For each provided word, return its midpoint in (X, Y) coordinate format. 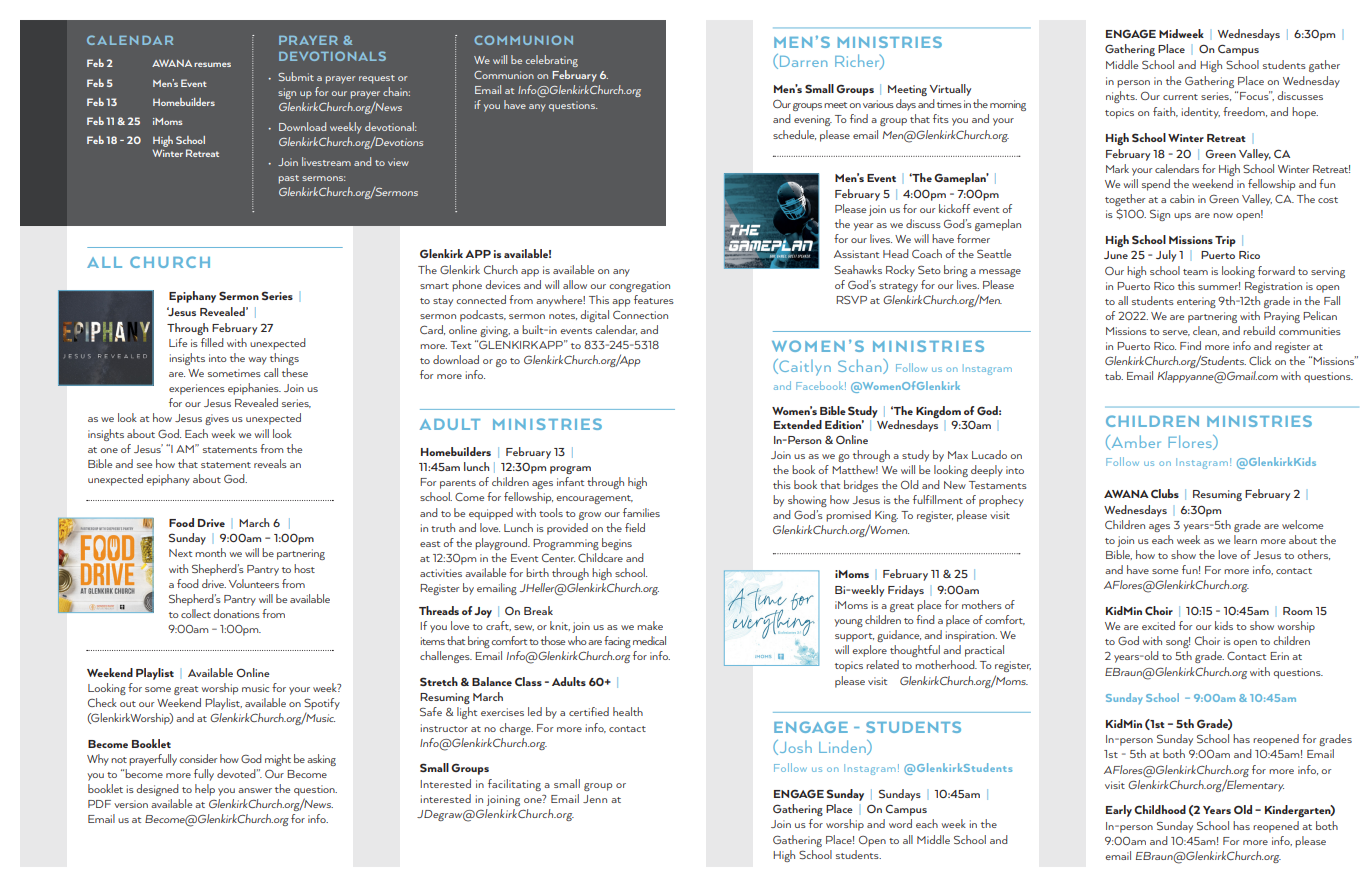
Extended (798, 424)
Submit (296, 76)
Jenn (595, 799)
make (650, 625)
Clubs (1165, 493)
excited (1158, 625)
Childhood (1160, 809)
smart (434, 286)
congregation (639, 286)
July (1166, 256)
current (1180, 97)
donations (236, 613)
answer (255, 790)
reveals (270, 463)
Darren (803, 61)
